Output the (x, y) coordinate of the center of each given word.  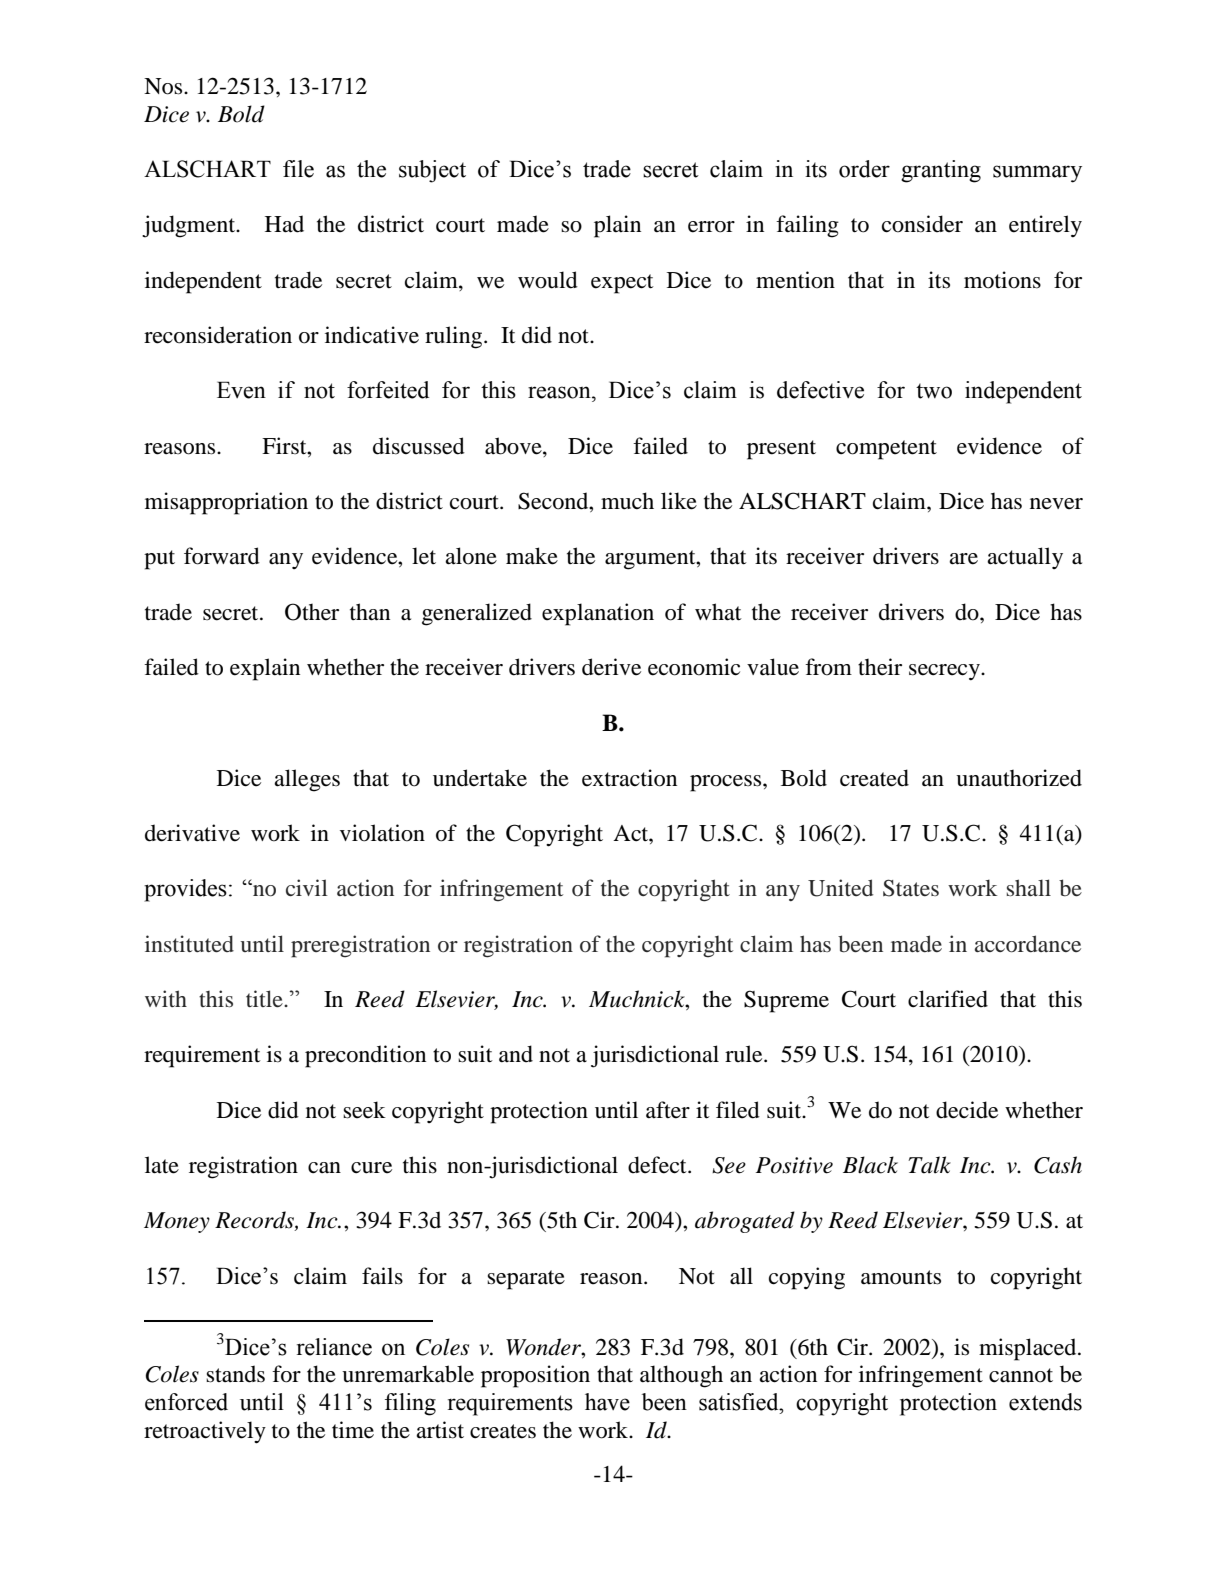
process (727, 783)
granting (941, 171)
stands (235, 1374)
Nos (164, 86)
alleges (307, 780)
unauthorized (1019, 778)
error (711, 227)
